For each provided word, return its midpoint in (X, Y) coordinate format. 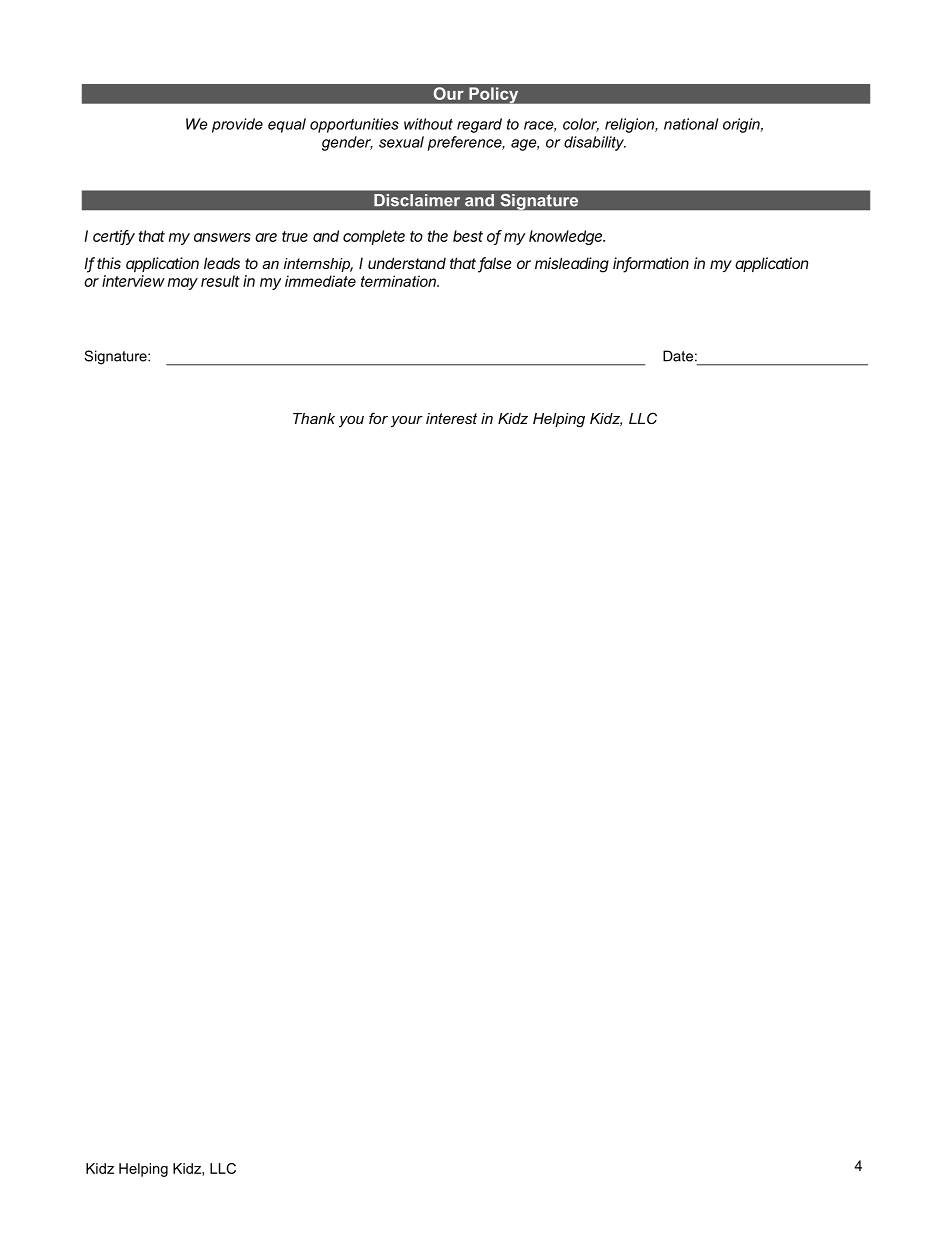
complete (374, 237)
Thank (314, 418)
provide (237, 125)
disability (595, 143)
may (183, 284)
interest (451, 418)
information (651, 264)
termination (399, 281)
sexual (401, 142)
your (407, 422)
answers (222, 237)
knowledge (567, 237)
